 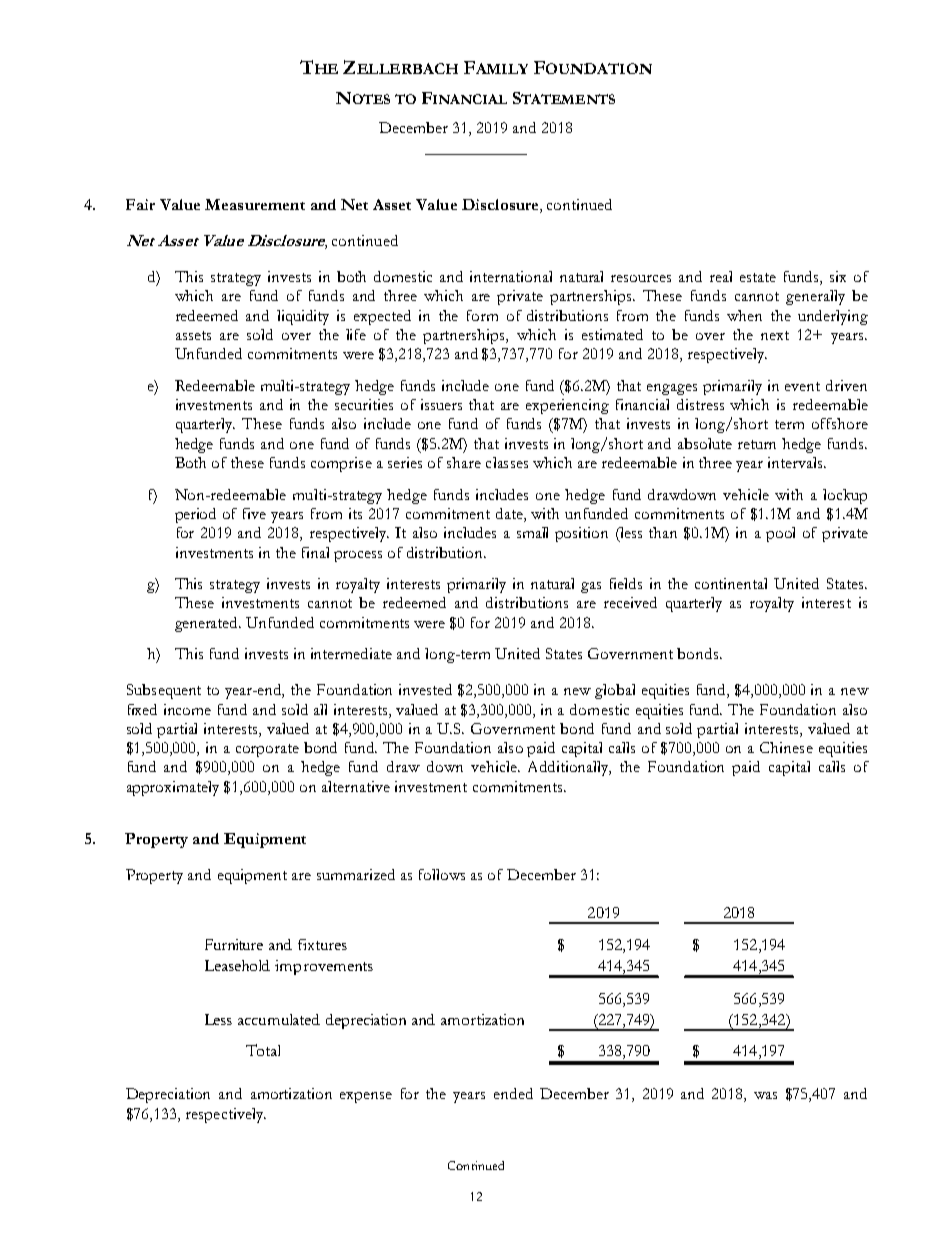 What do you see at coordinates (786, 747) in the page?
I see `Chinese` at bounding box center [786, 747].
